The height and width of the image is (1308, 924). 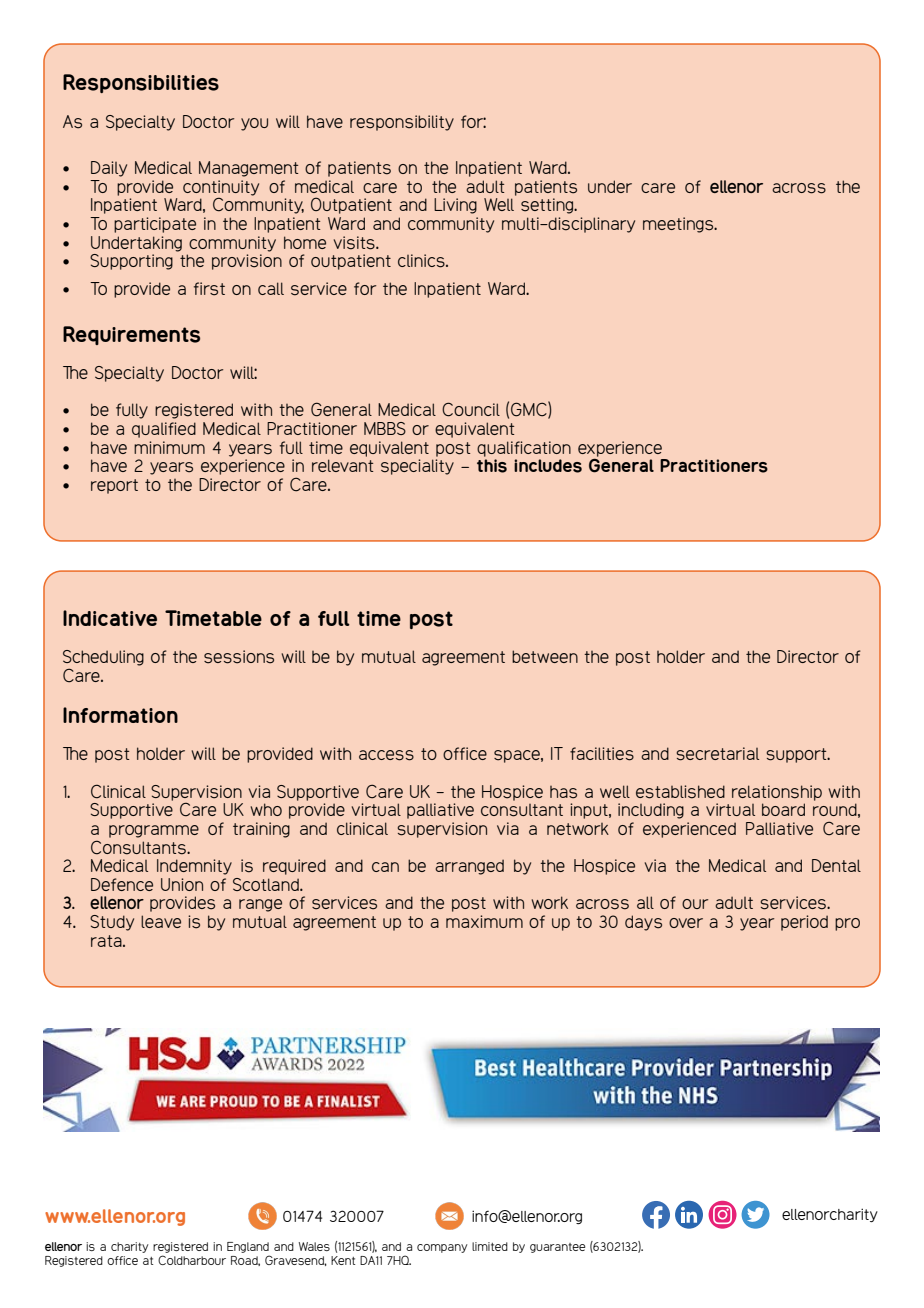 What do you see at coordinates (490, 1246) in the image?
I see `limited` at bounding box center [490, 1246].
